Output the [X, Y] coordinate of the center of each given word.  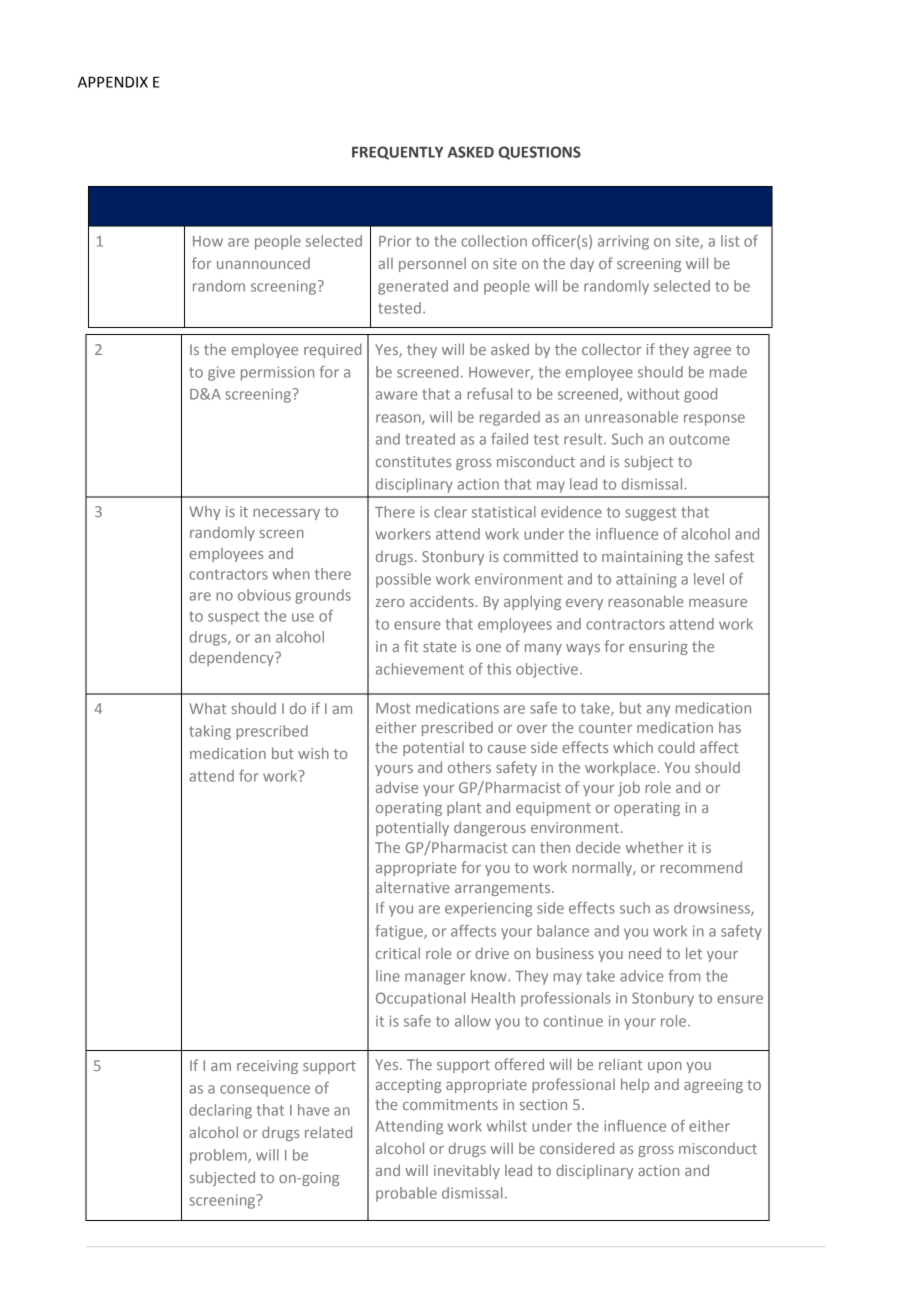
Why [205, 513]
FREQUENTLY [398, 153]
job [629, 788]
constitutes [413, 461]
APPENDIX [113, 82]
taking [210, 732]
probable [406, 1194]
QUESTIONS [540, 153]
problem [219, 1156]
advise [397, 787]
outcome [699, 439]
